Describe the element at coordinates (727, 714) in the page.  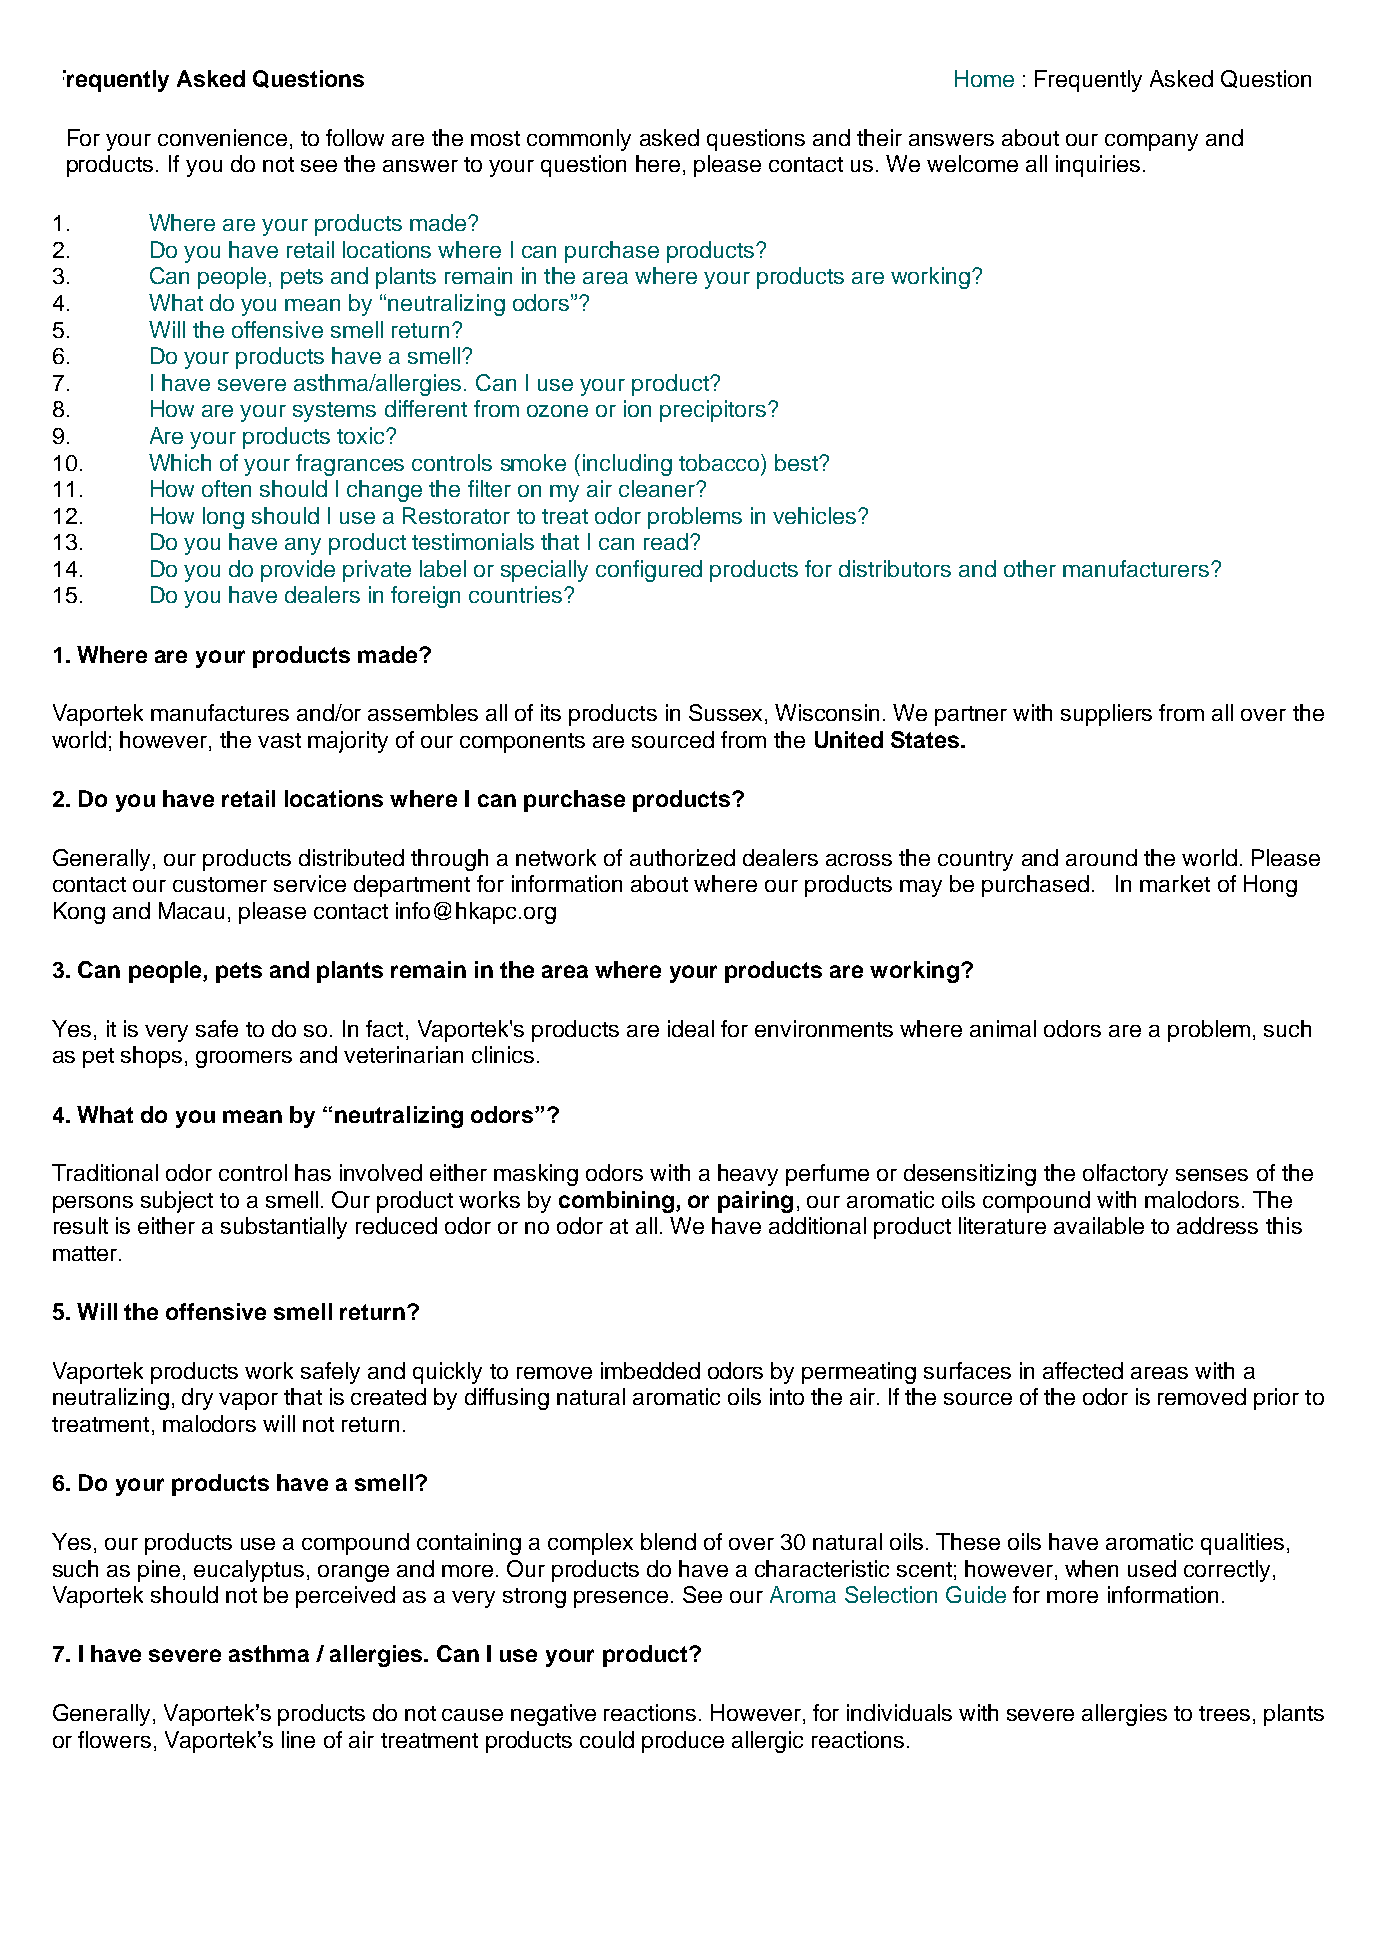
I see `Sussex` at that location.
